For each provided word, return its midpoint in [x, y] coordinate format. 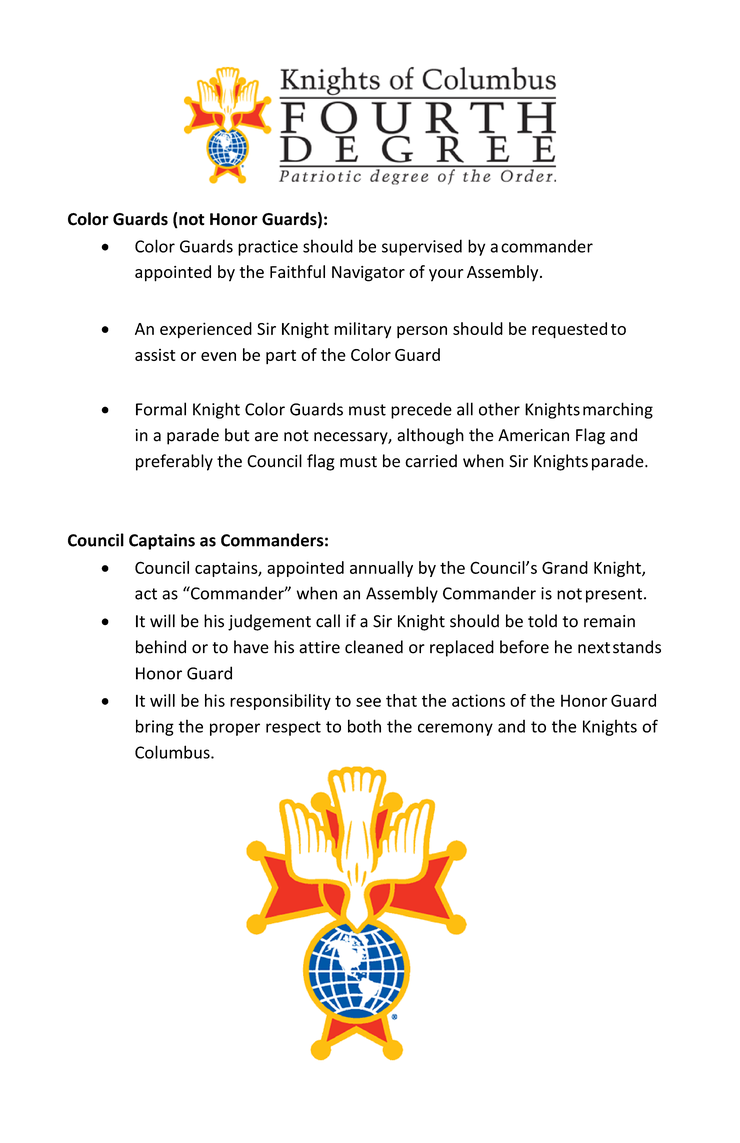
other [499, 409]
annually [381, 569]
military [362, 330]
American [533, 435]
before [524, 647]
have [251, 647]
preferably [174, 462]
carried [431, 461]
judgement [269, 622]
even [218, 356]
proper [235, 729]
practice [268, 248]
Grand [565, 567]
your [446, 275]
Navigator [368, 274]
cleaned [374, 647]
